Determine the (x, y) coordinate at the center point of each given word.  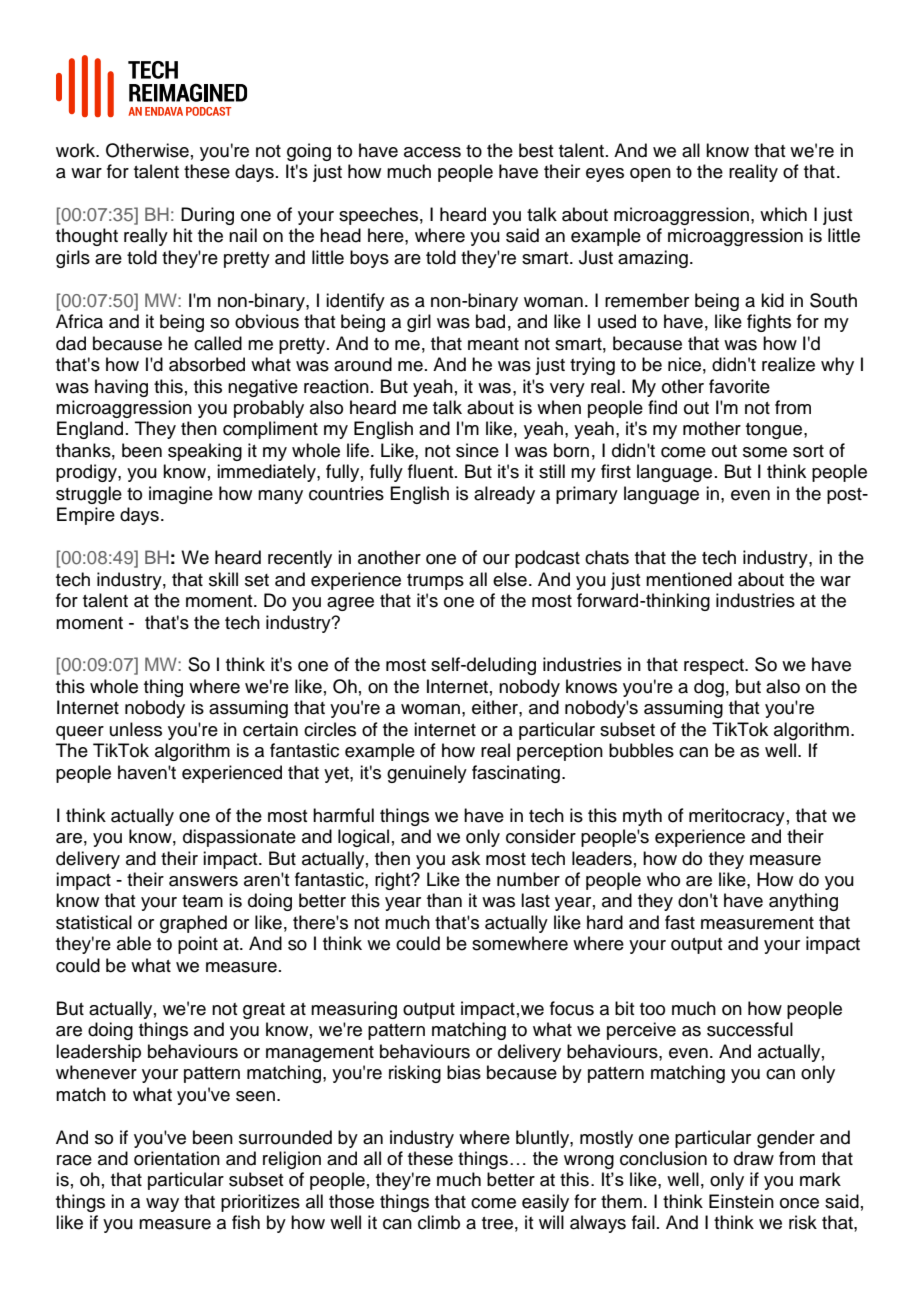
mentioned (689, 579)
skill (223, 579)
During (207, 216)
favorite (739, 386)
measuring (354, 1010)
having (121, 388)
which (783, 214)
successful (750, 1029)
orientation (177, 1158)
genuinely (427, 774)
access (432, 152)
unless (136, 729)
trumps (435, 582)
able (134, 943)
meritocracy (737, 817)
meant (493, 344)
